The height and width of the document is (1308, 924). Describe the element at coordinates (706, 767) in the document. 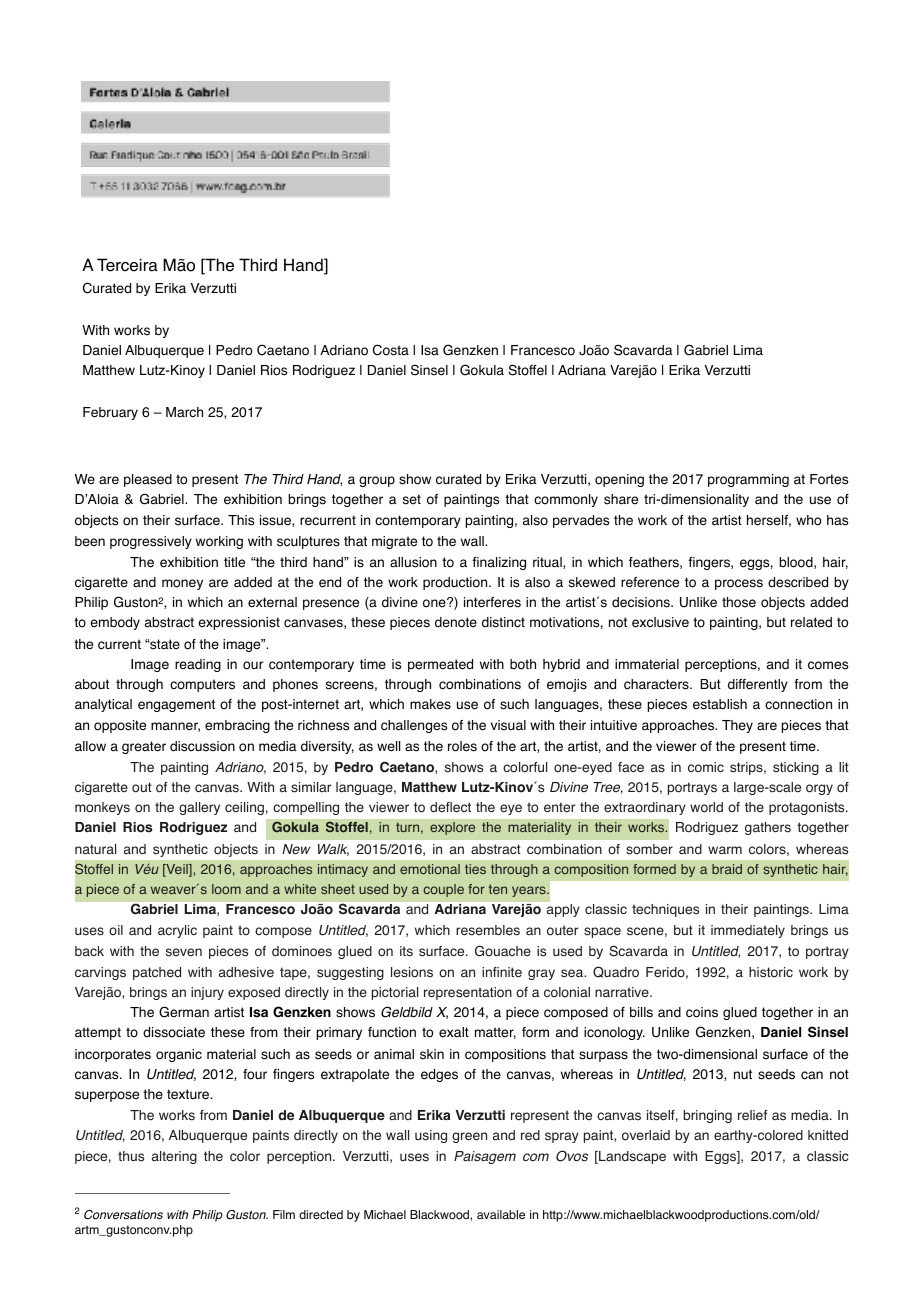

I see `comic` at that location.
